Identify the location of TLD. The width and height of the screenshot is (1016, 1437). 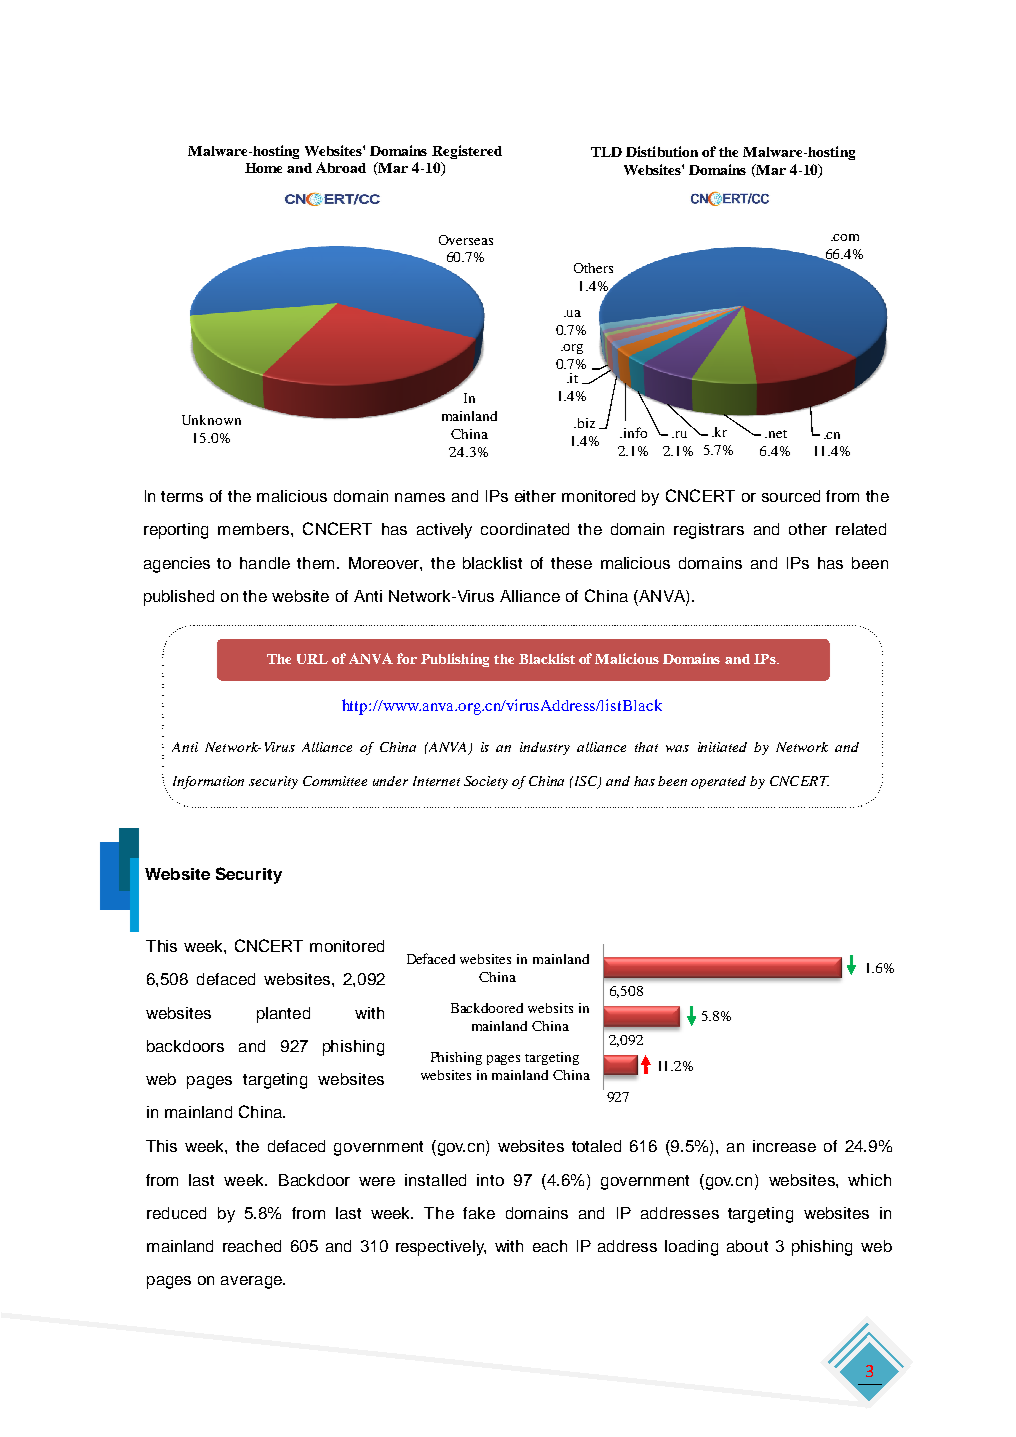
(606, 152).
